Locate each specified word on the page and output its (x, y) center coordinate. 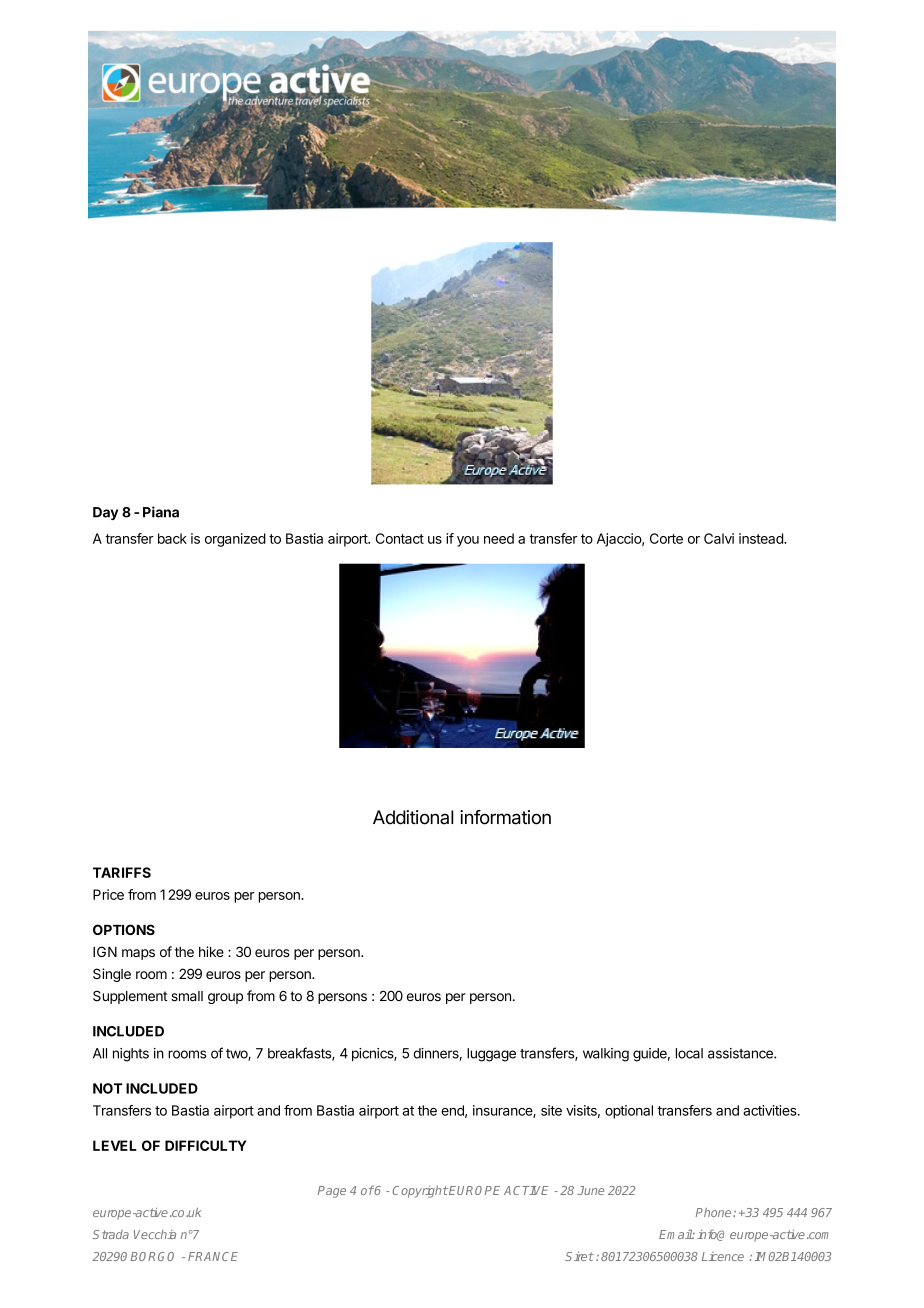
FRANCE (213, 1256)
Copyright (420, 1191)
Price (108, 894)
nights (131, 1055)
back (172, 538)
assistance (741, 1053)
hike (211, 951)
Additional (413, 817)
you (468, 541)
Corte (666, 538)
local (689, 1053)
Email (676, 1234)
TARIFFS (122, 872)
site (551, 1110)
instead (762, 538)
